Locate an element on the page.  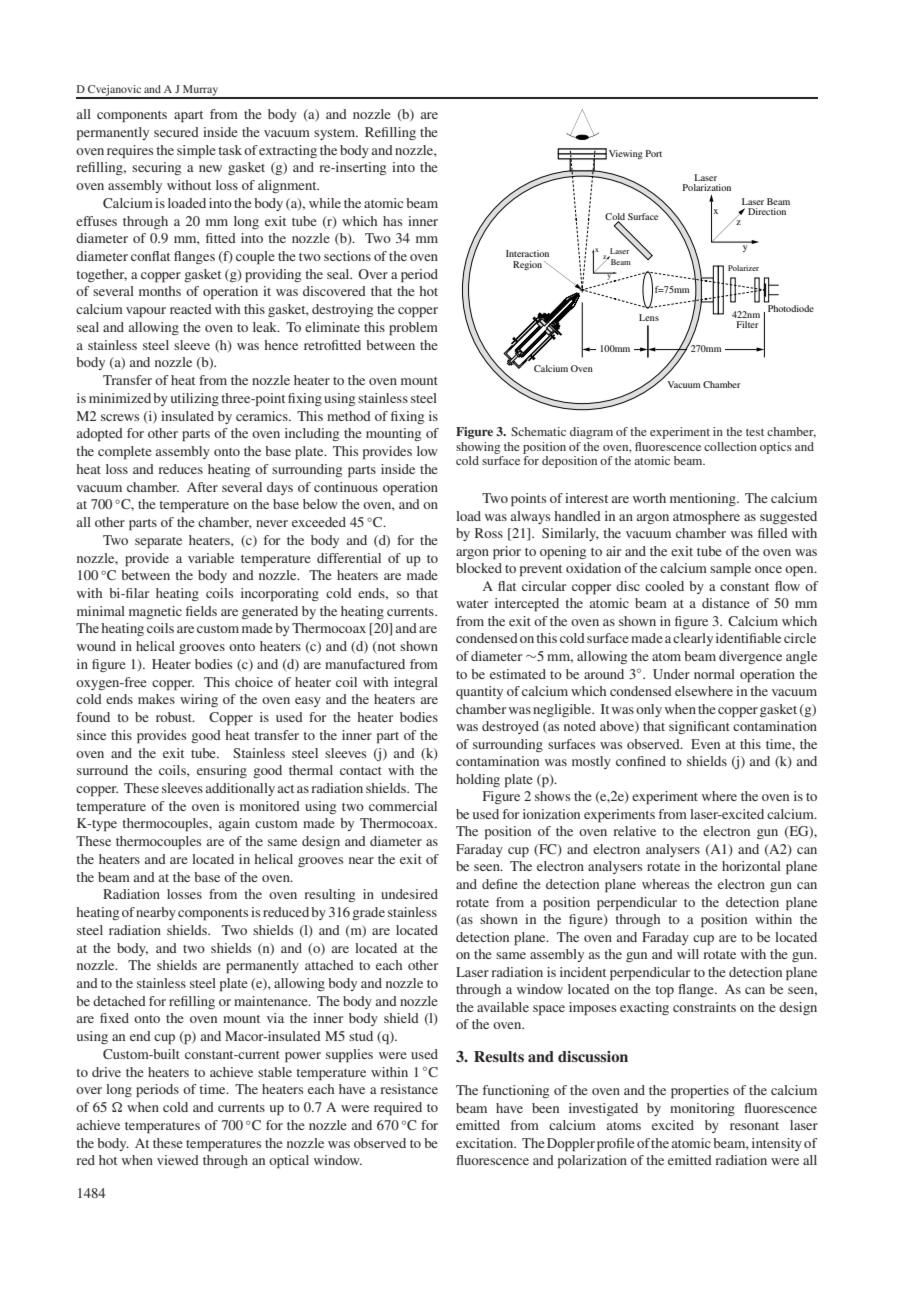
showing is located at coordinates (478, 448).
